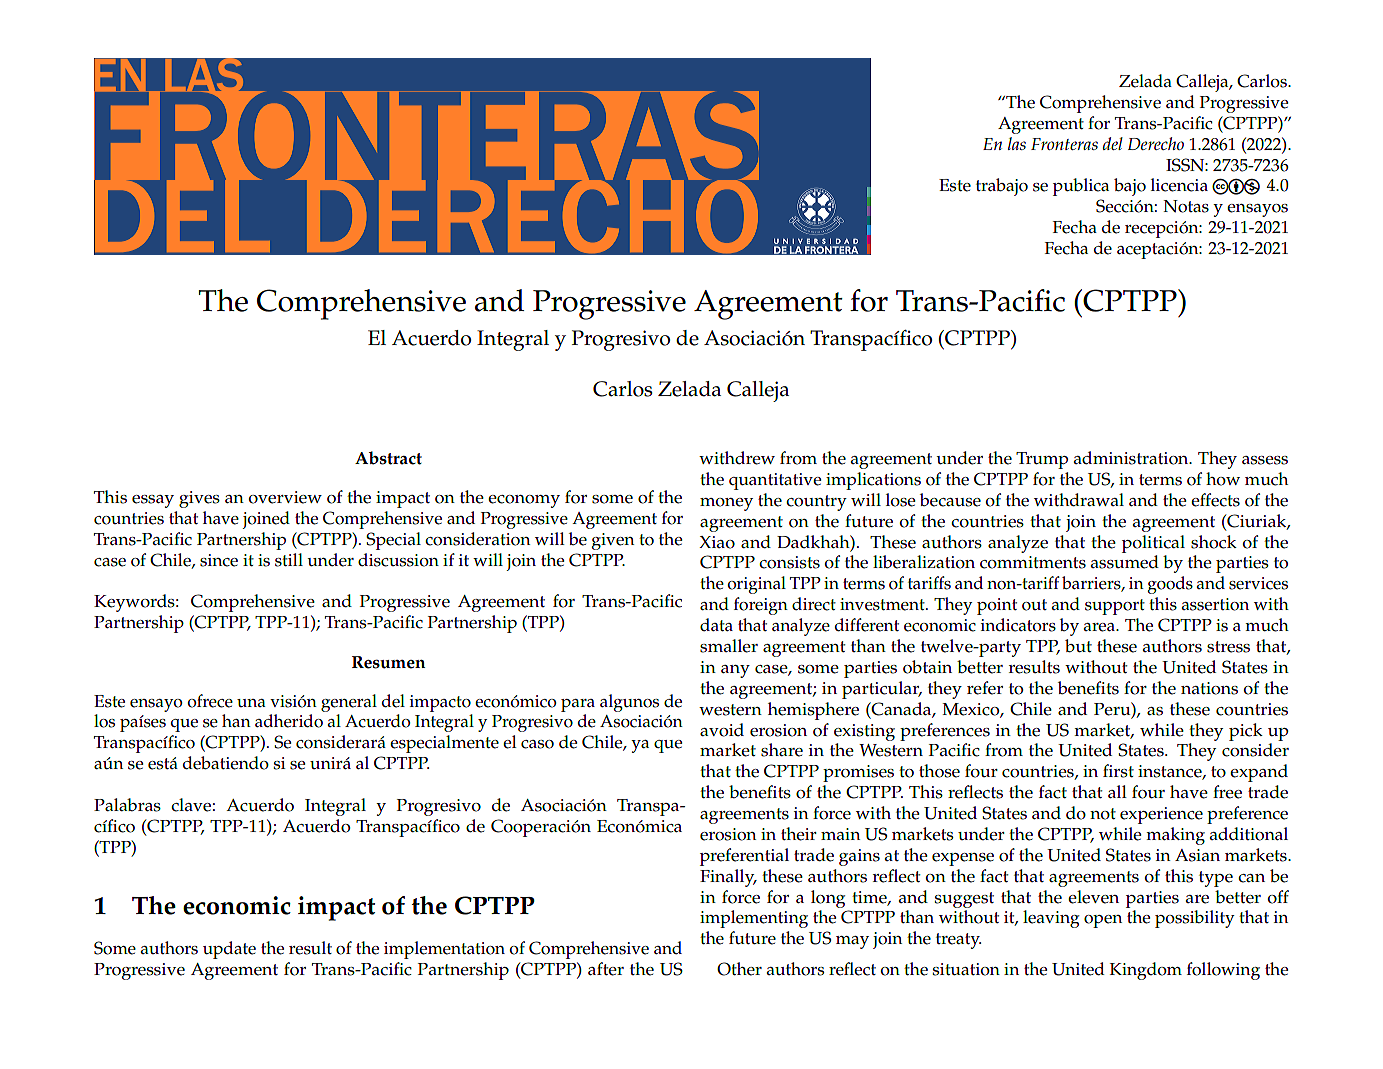 The height and width of the page is (1069, 1383). I want to click on una, so click(251, 703).
